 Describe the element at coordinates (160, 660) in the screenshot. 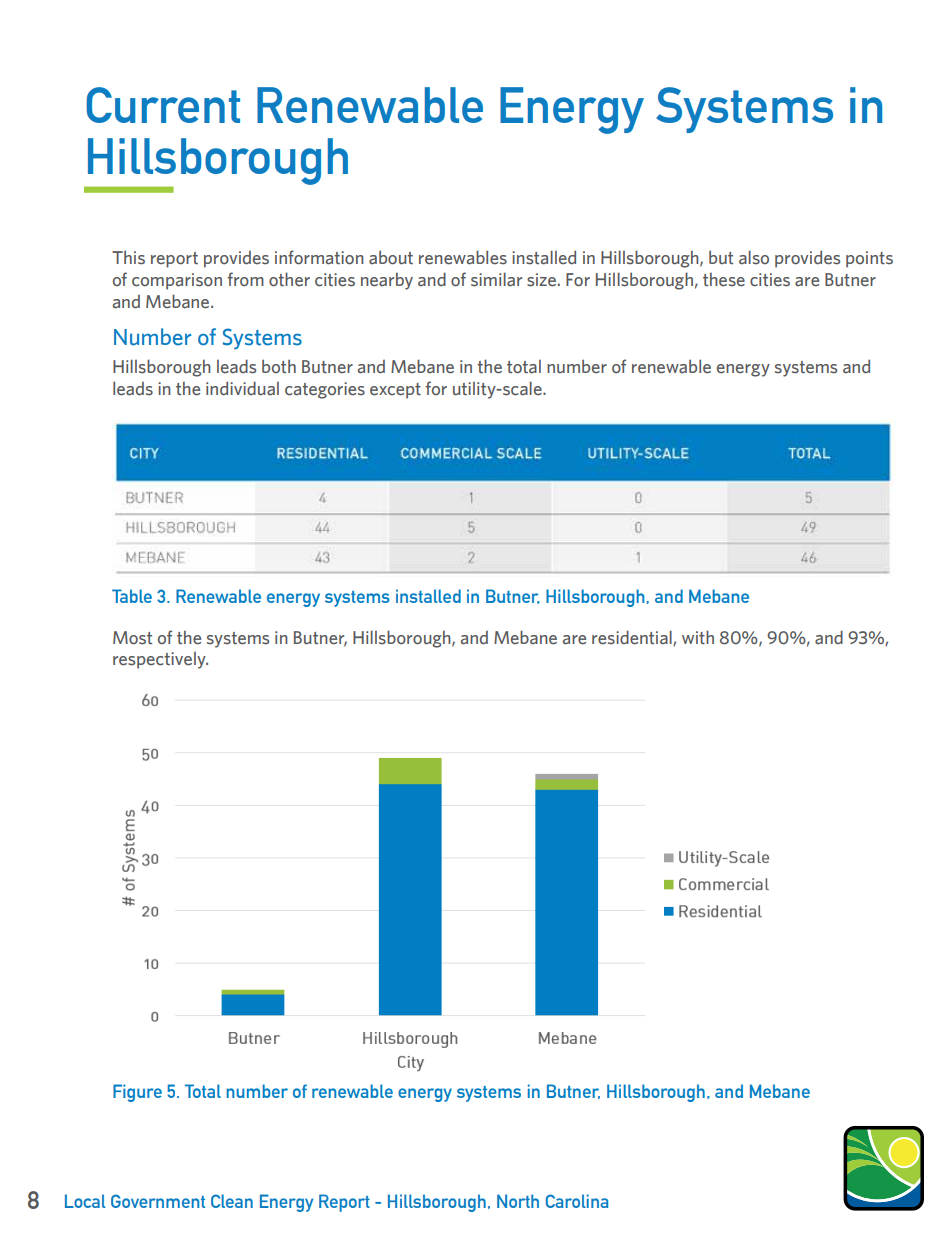

I see `respectively` at that location.
